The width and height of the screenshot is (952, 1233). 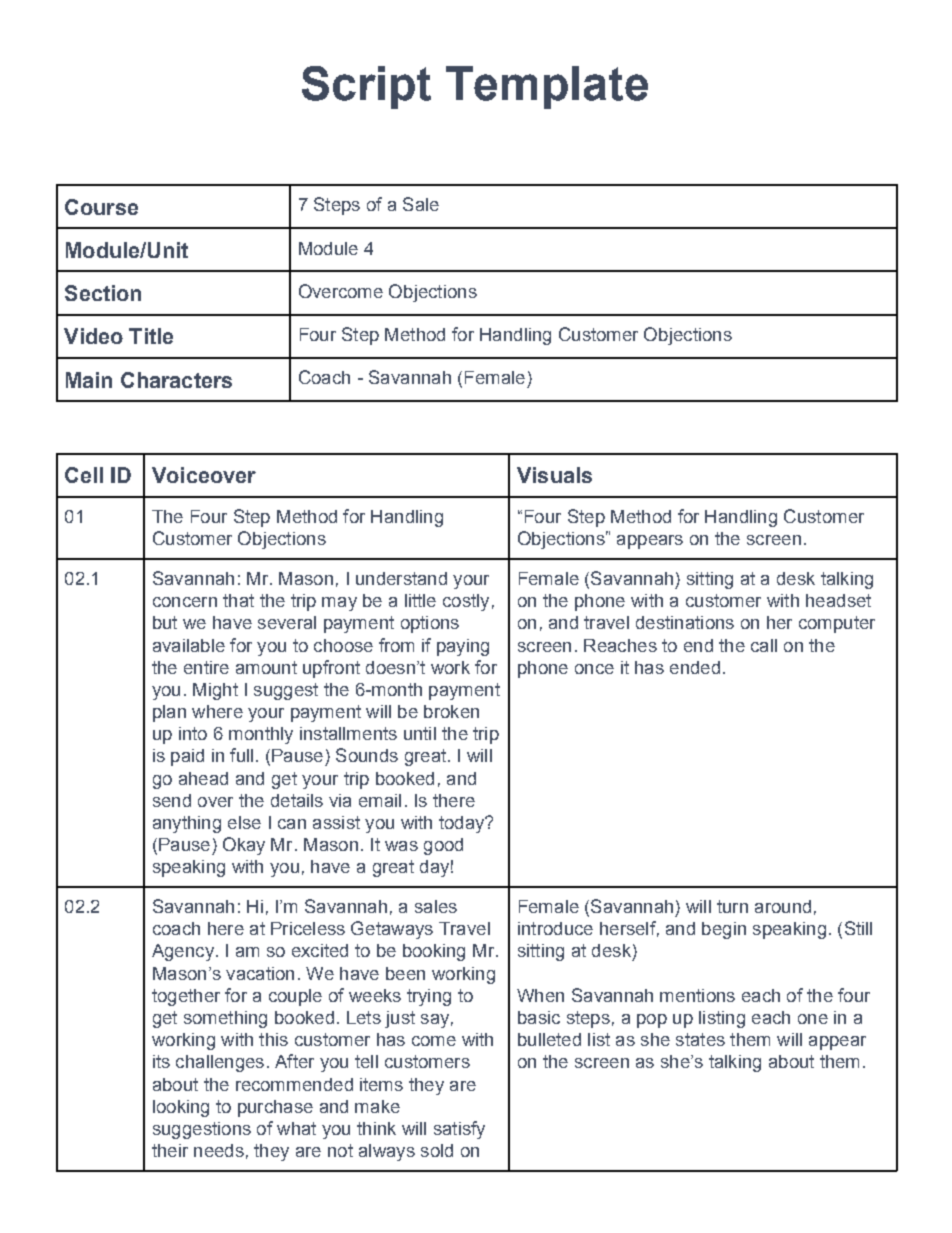 I want to click on but, so click(x=165, y=622).
